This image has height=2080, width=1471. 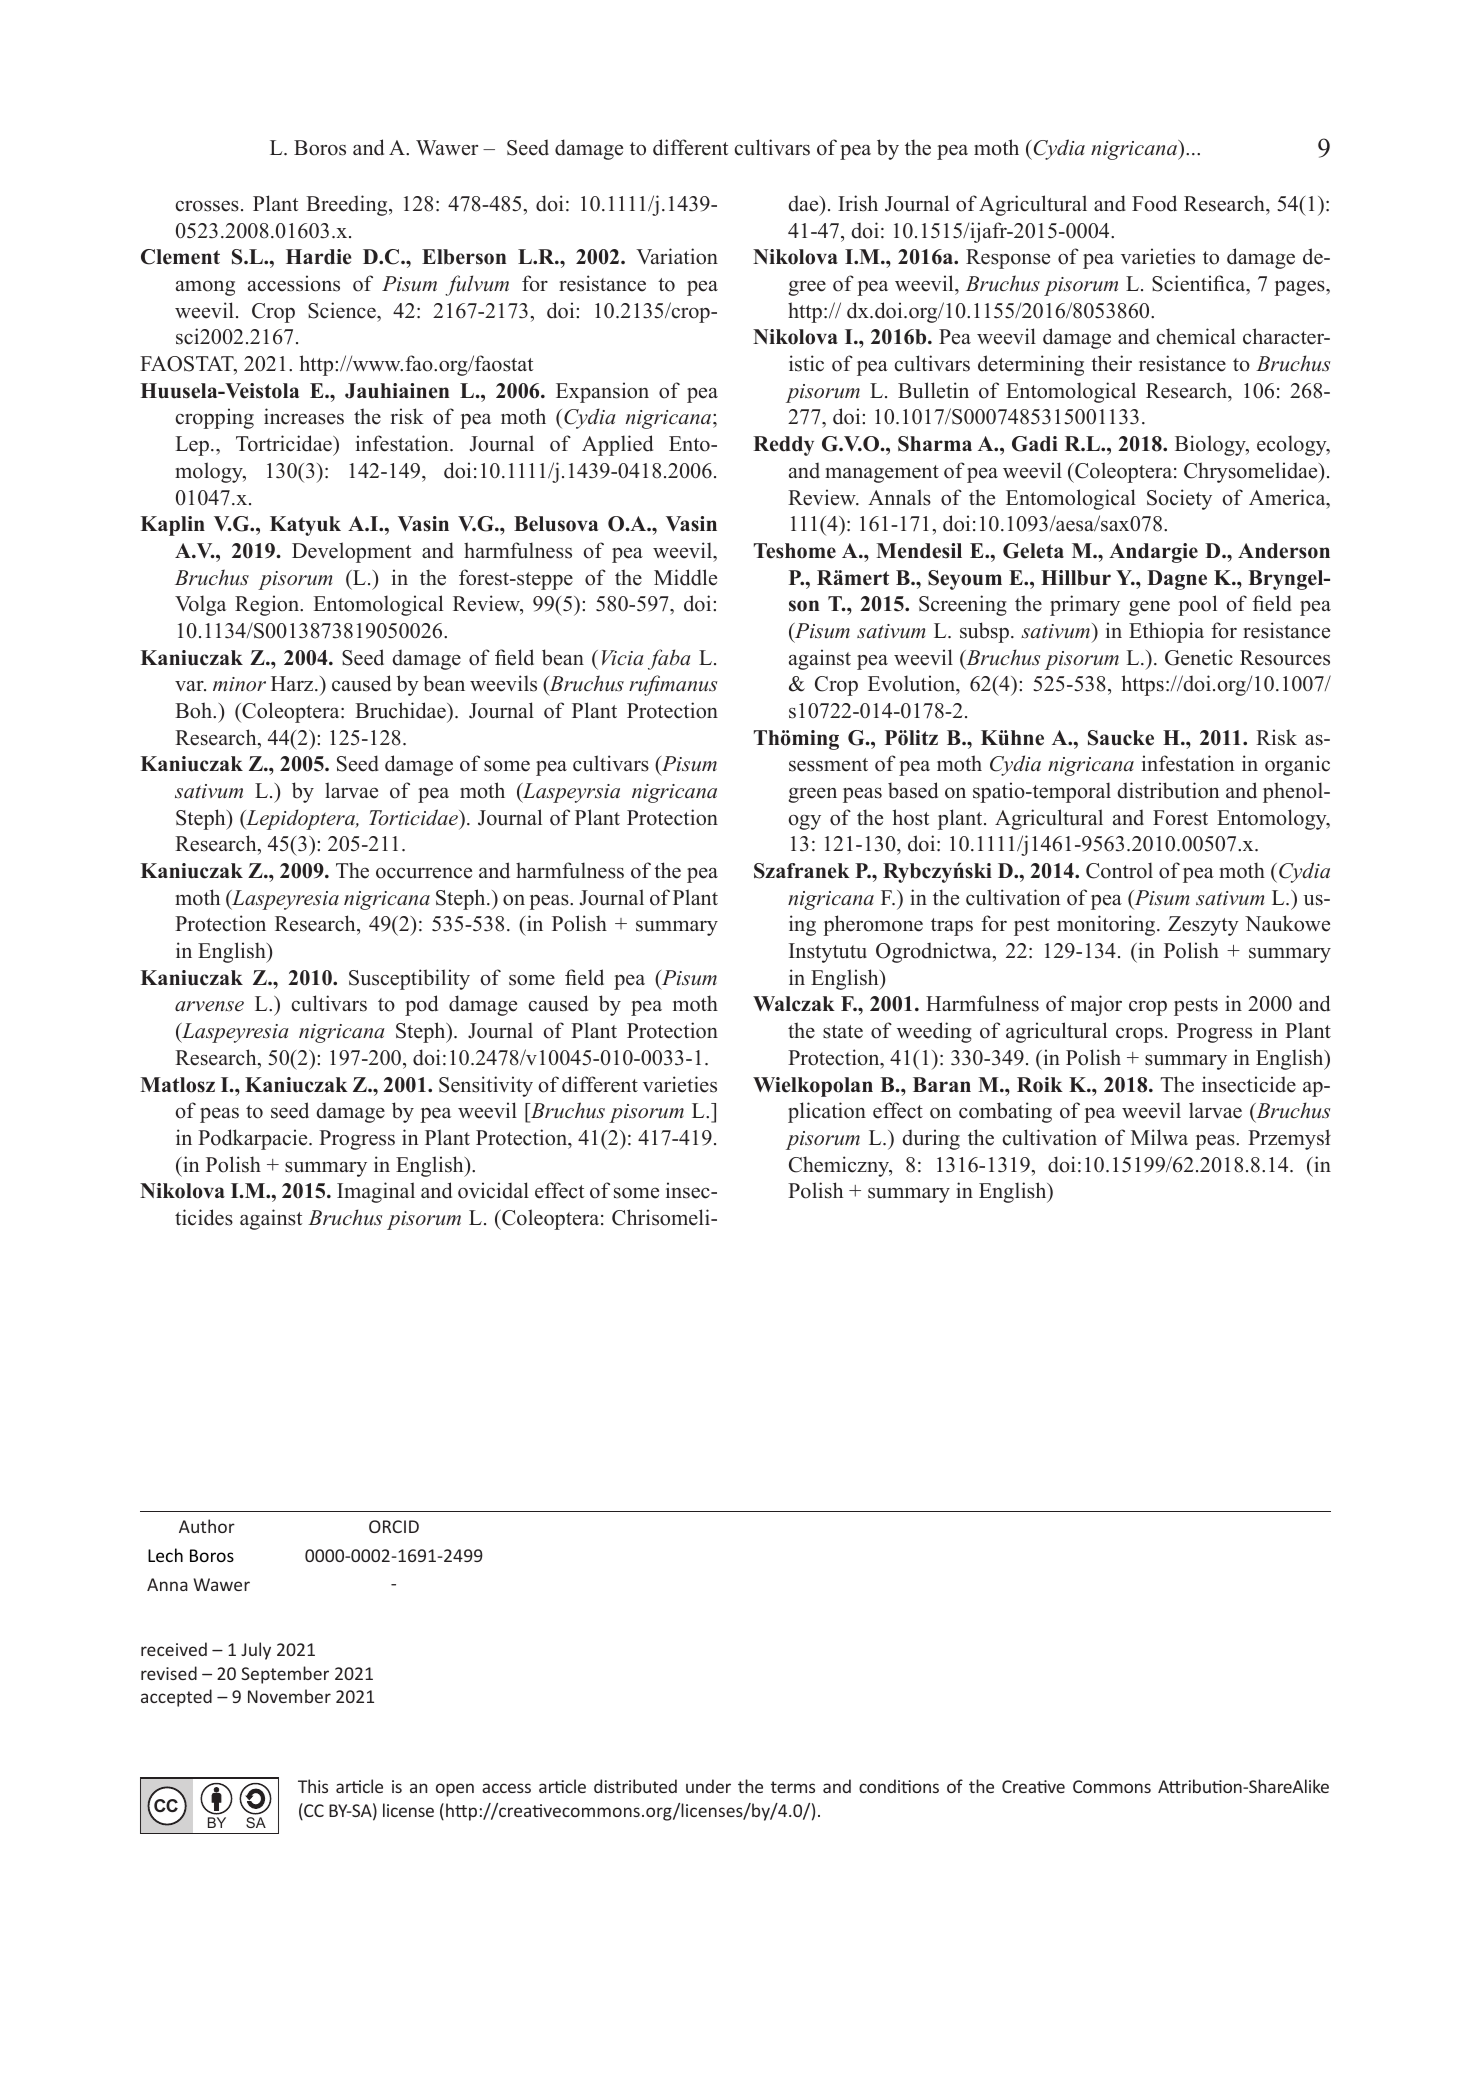 What do you see at coordinates (239, 684) in the image?
I see `minor` at bounding box center [239, 684].
